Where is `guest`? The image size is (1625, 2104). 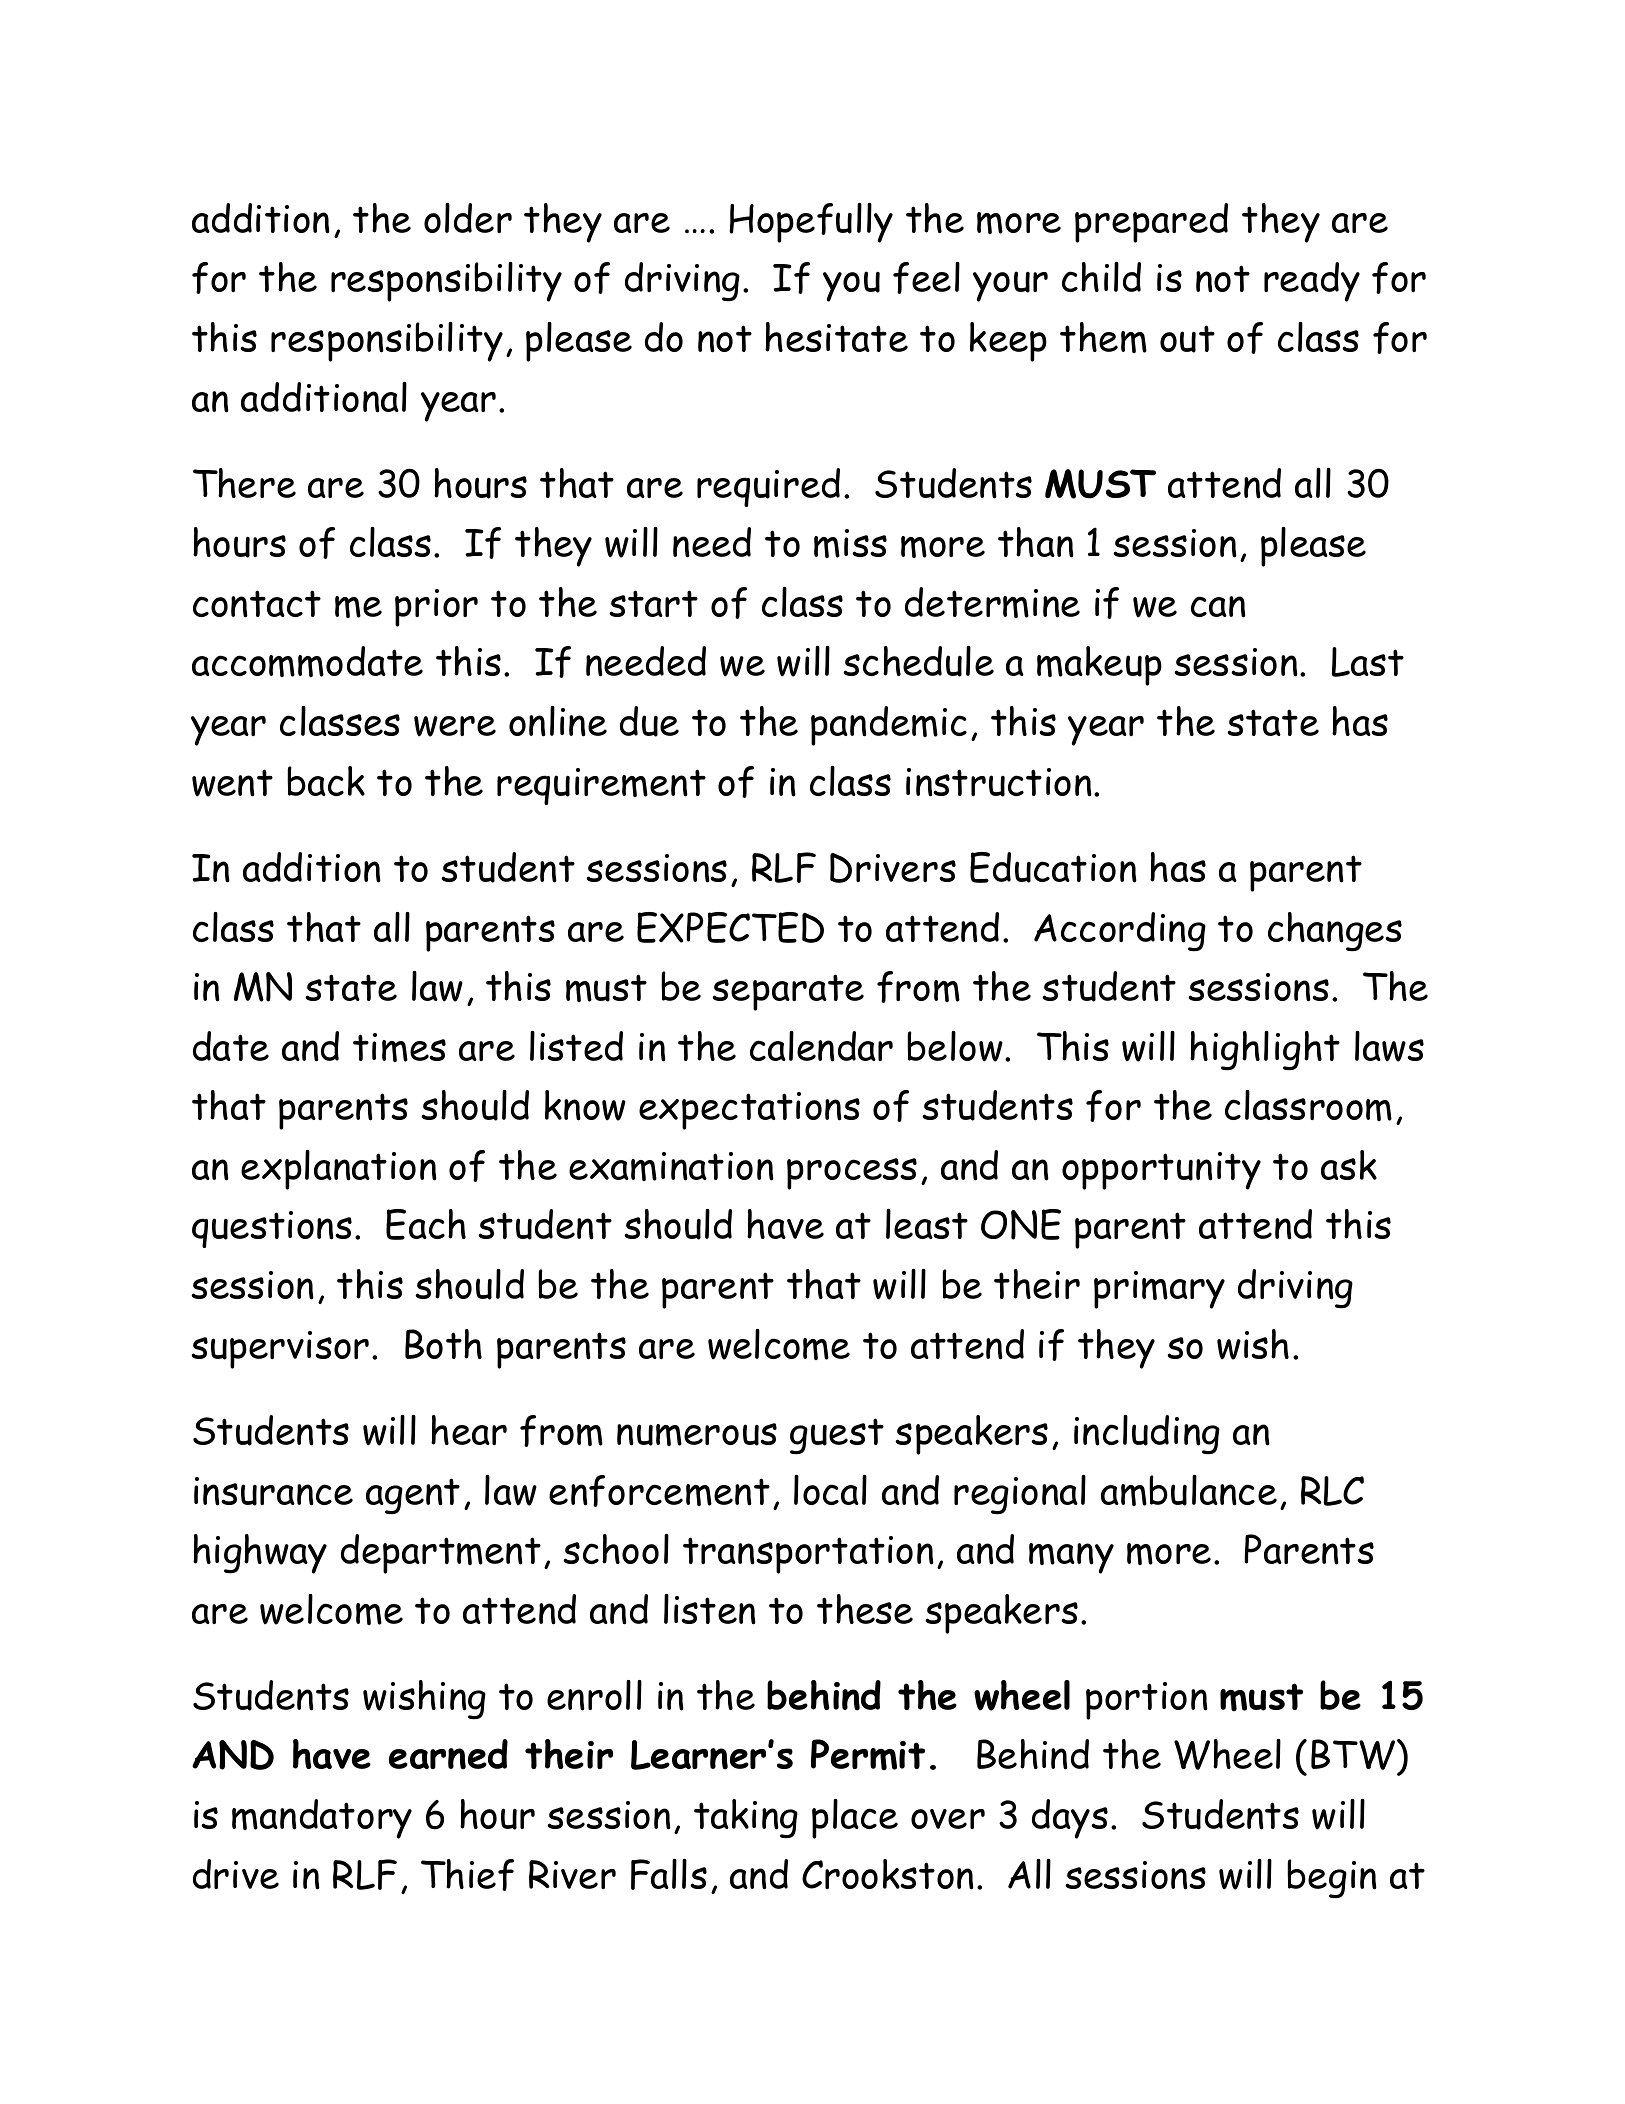
guest is located at coordinates (837, 1436).
